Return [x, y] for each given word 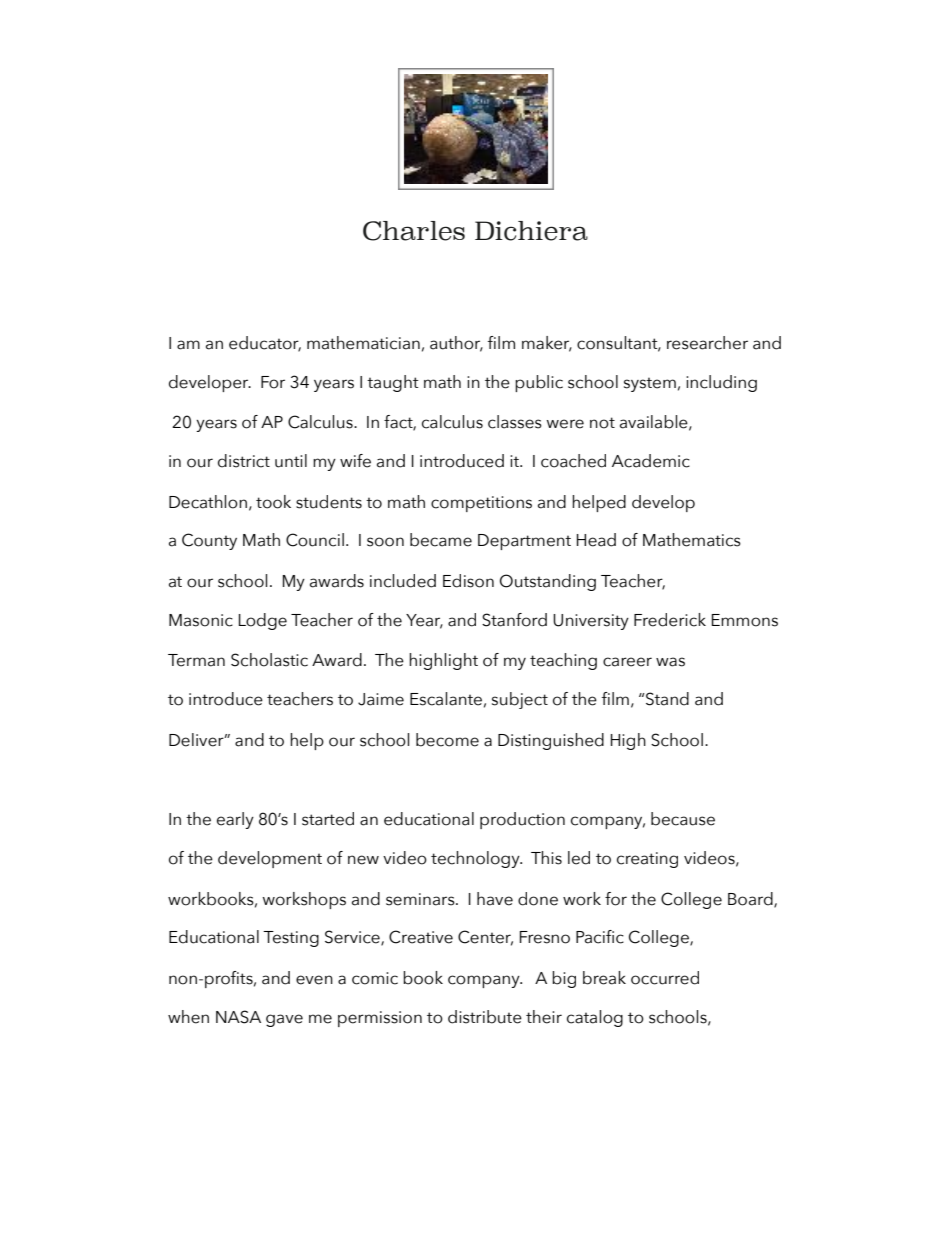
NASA [238, 1017]
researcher [707, 343]
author [456, 343]
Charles [414, 231]
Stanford [514, 620]
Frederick [670, 620]
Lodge [263, 621]
